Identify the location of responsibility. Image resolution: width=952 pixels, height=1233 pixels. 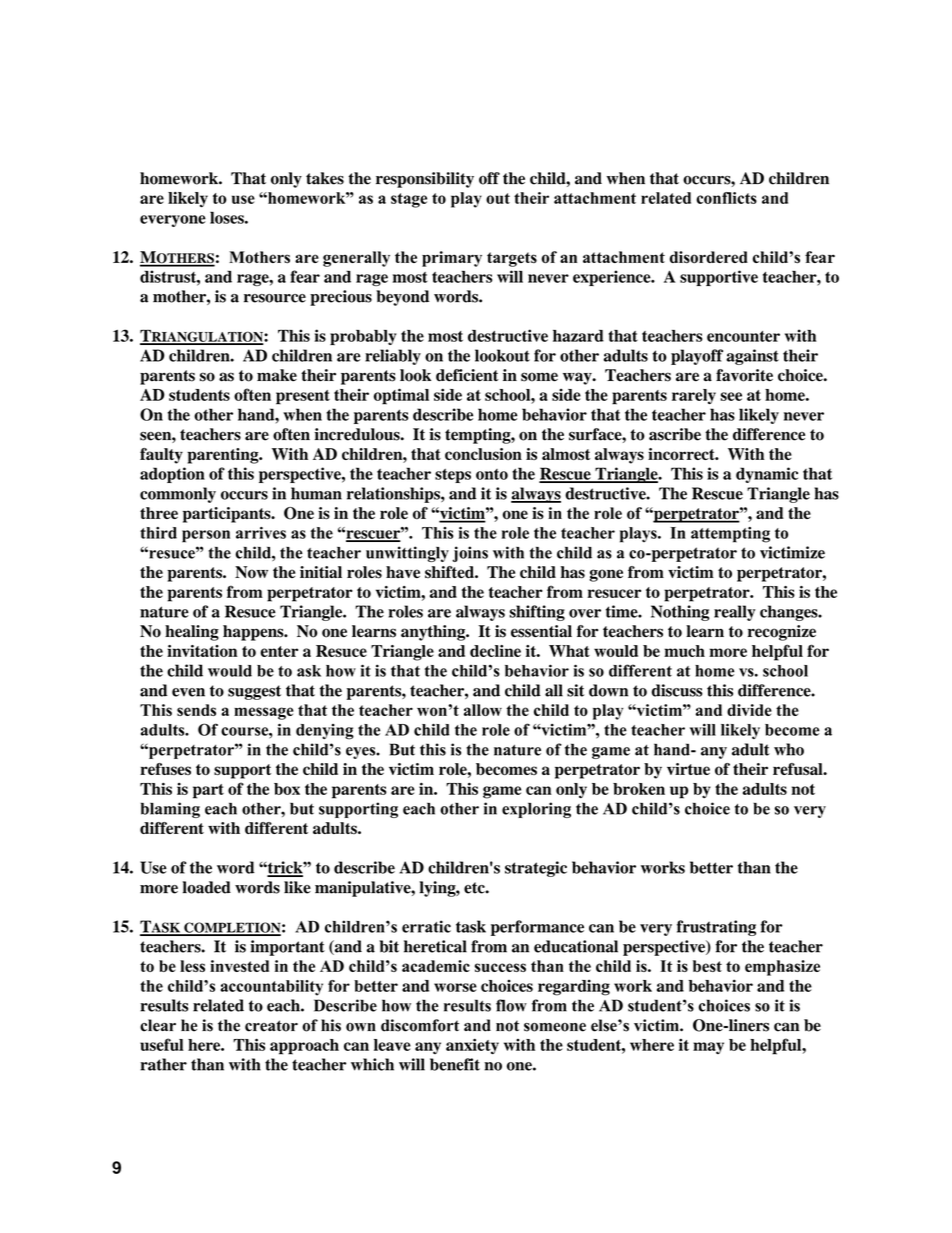
(425, 180).
